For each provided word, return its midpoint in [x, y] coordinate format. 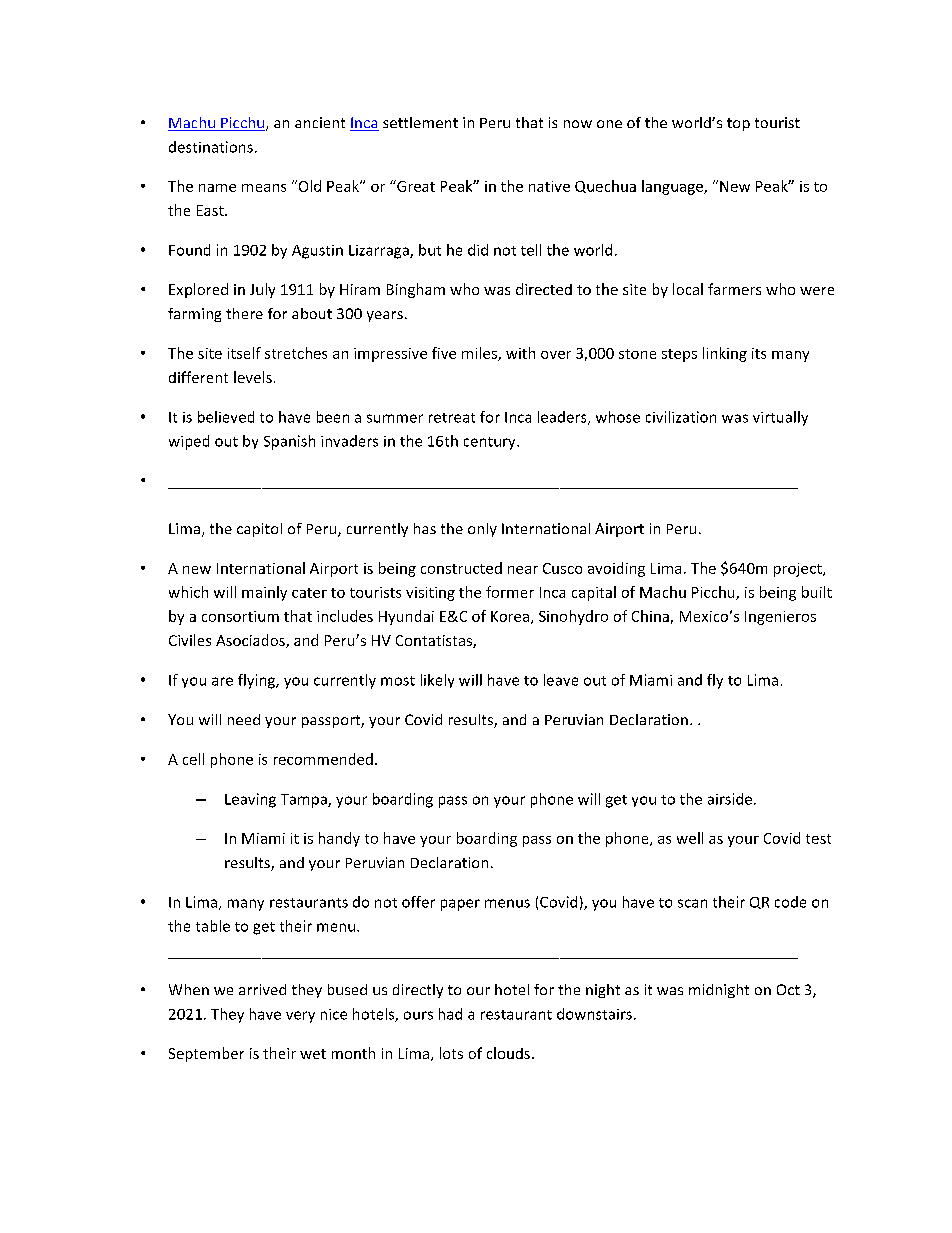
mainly [264, 593]
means [264, 188]
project [799, 570]
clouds [508, 1053]
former [510, 592]
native [549, 186]
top [738, 124]
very [300, 1017]
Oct [788, 989]
